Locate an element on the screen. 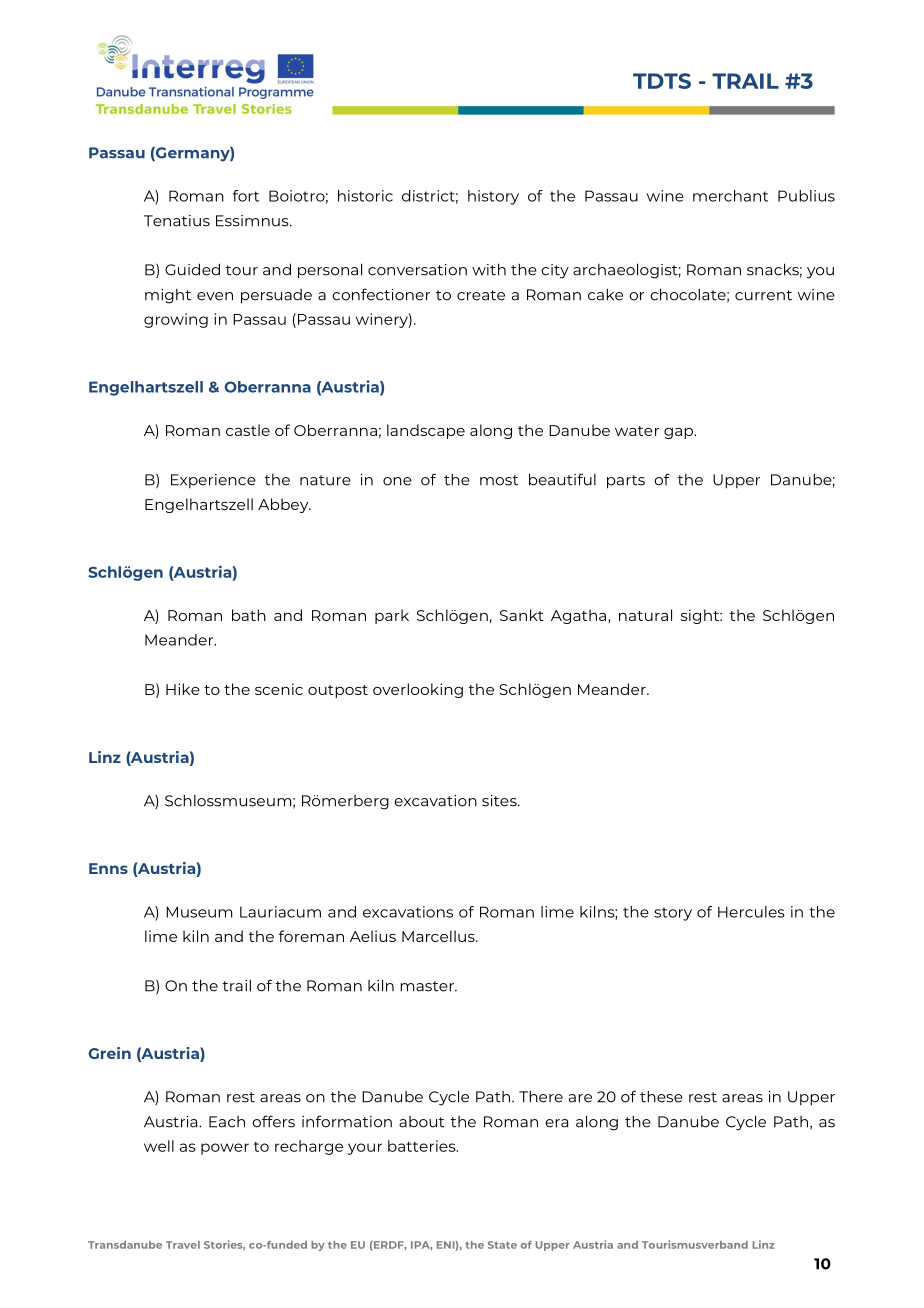 This screenshot has height=1308, width=924. master is located at coordinates (428, 986).
